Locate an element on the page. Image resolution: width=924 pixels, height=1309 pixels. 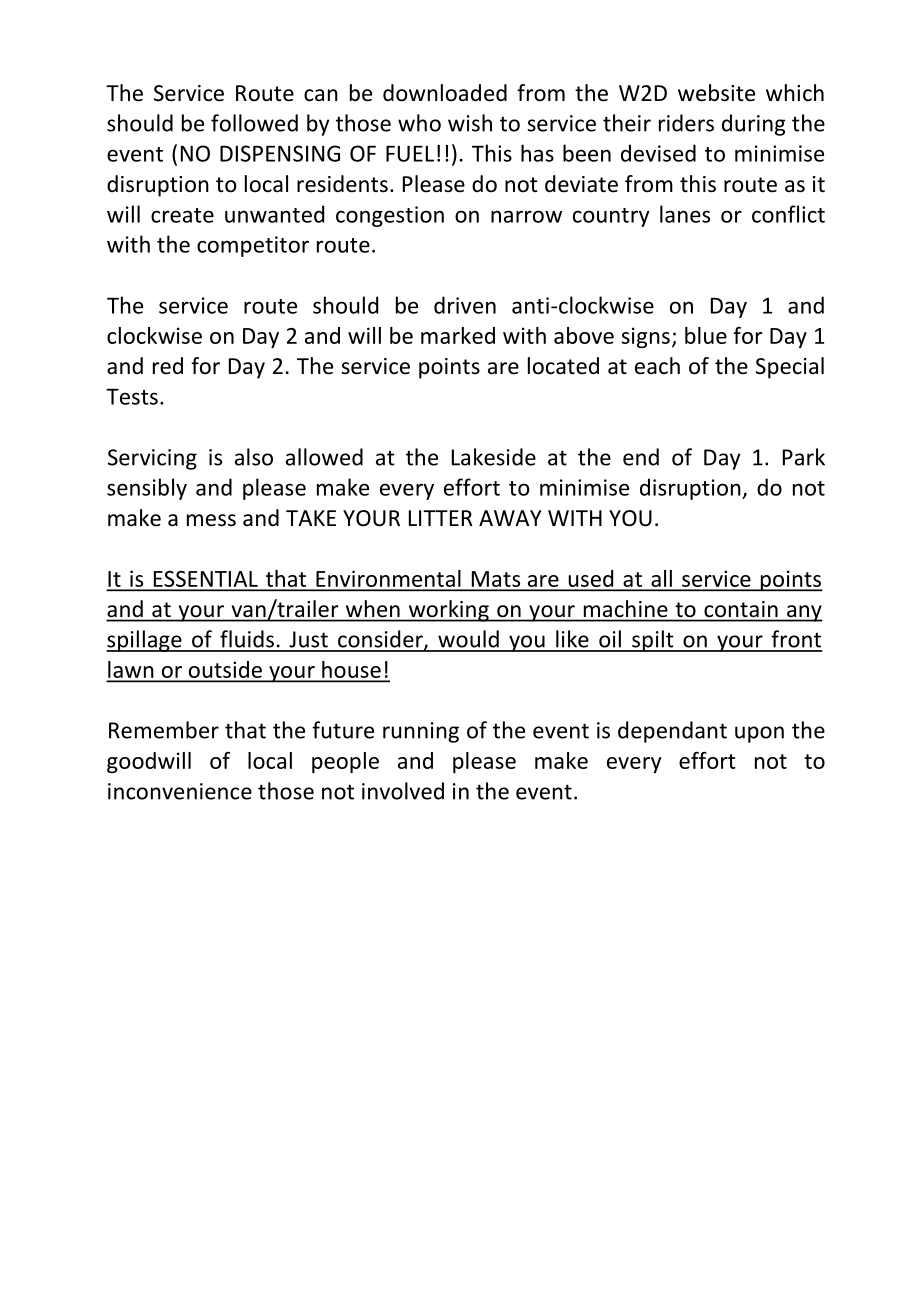
also is located at coordinates (254, 457).
